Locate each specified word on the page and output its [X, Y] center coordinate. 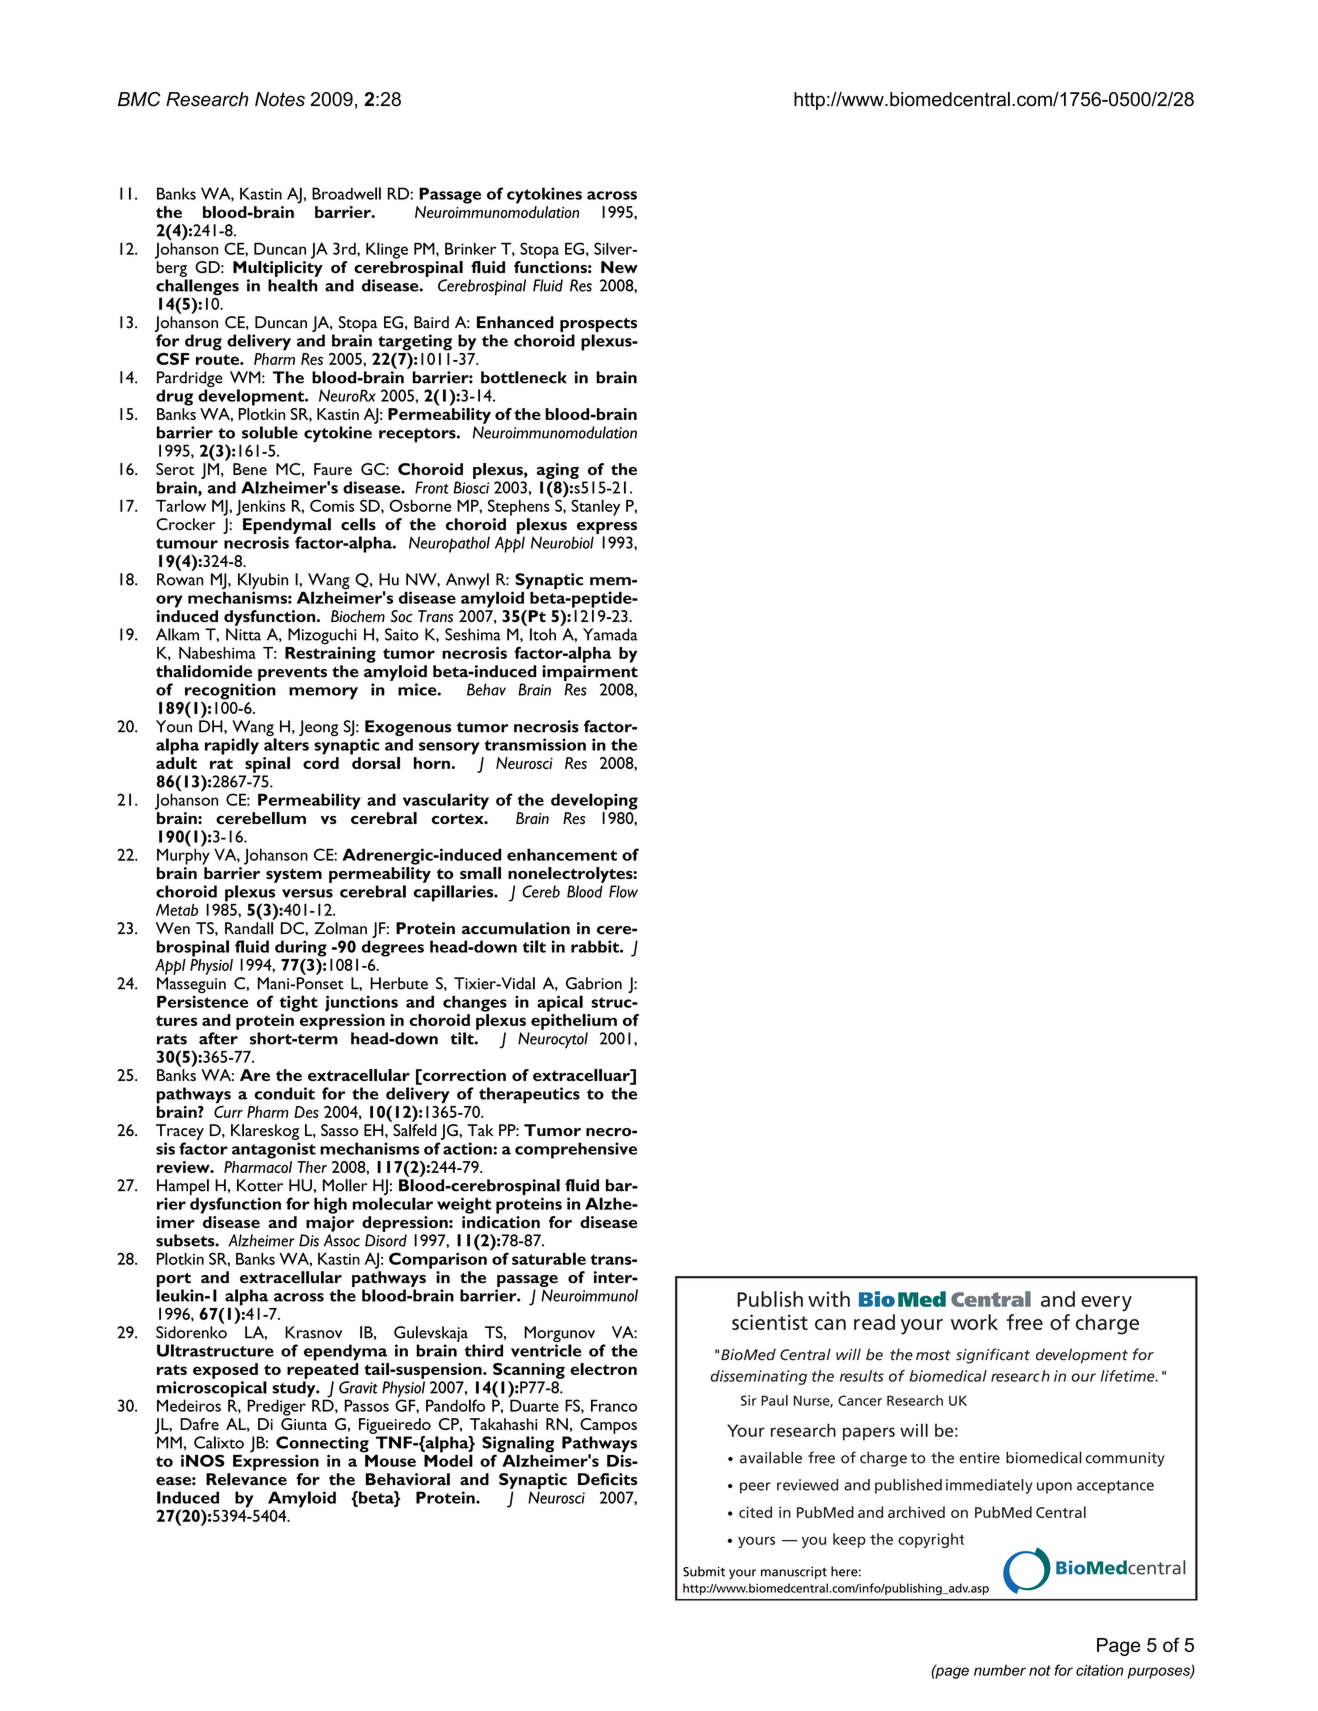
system [294, 876]
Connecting [322, 1445]
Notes [280, 99]
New [619, 267]
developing [594, 801]
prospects [598, 326]
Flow [623, 891]
